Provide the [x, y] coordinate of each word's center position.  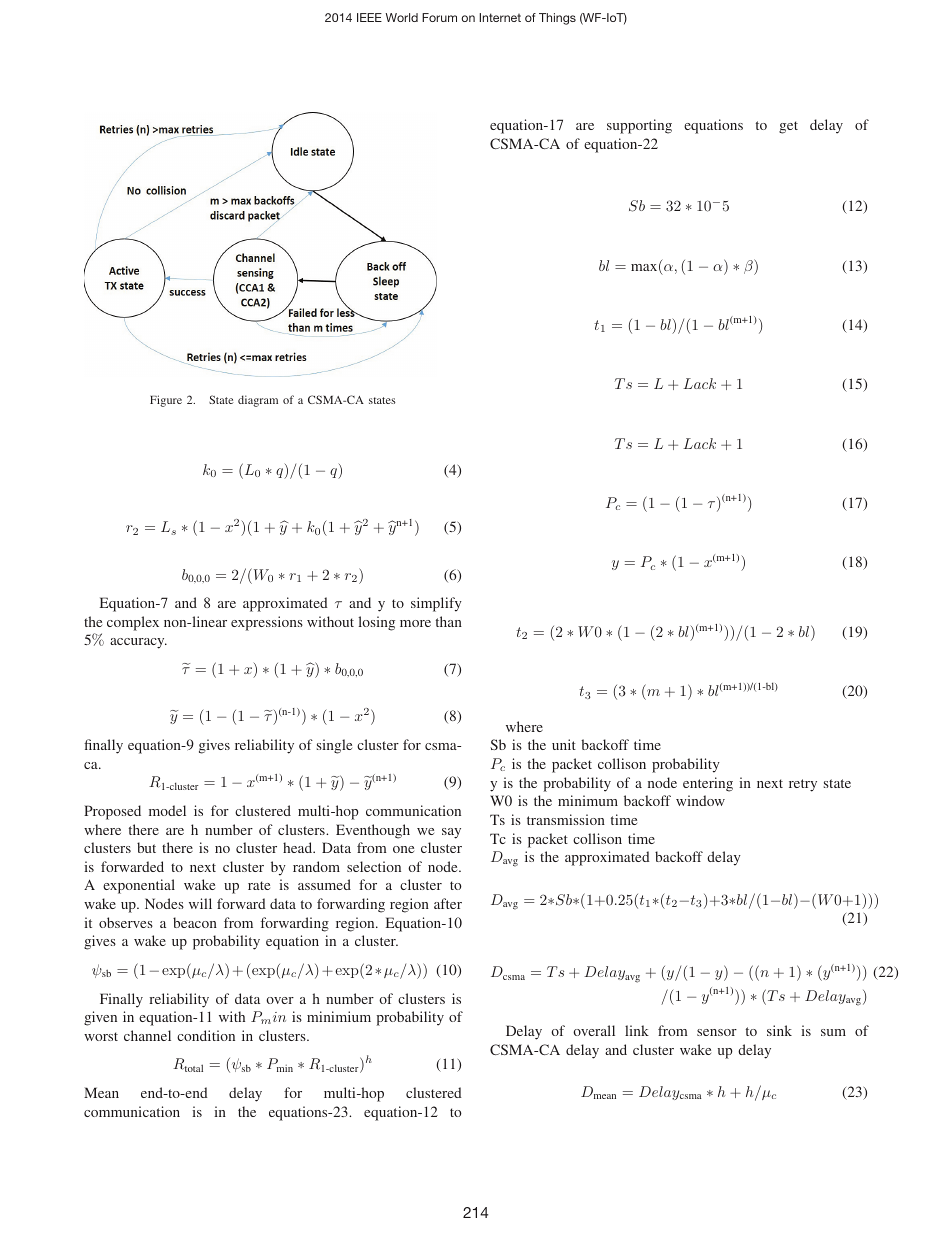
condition [206, 1035]
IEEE [369, 17]
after [448, 903]
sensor [717, 1032]
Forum [439, 17]
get [788, 127]
